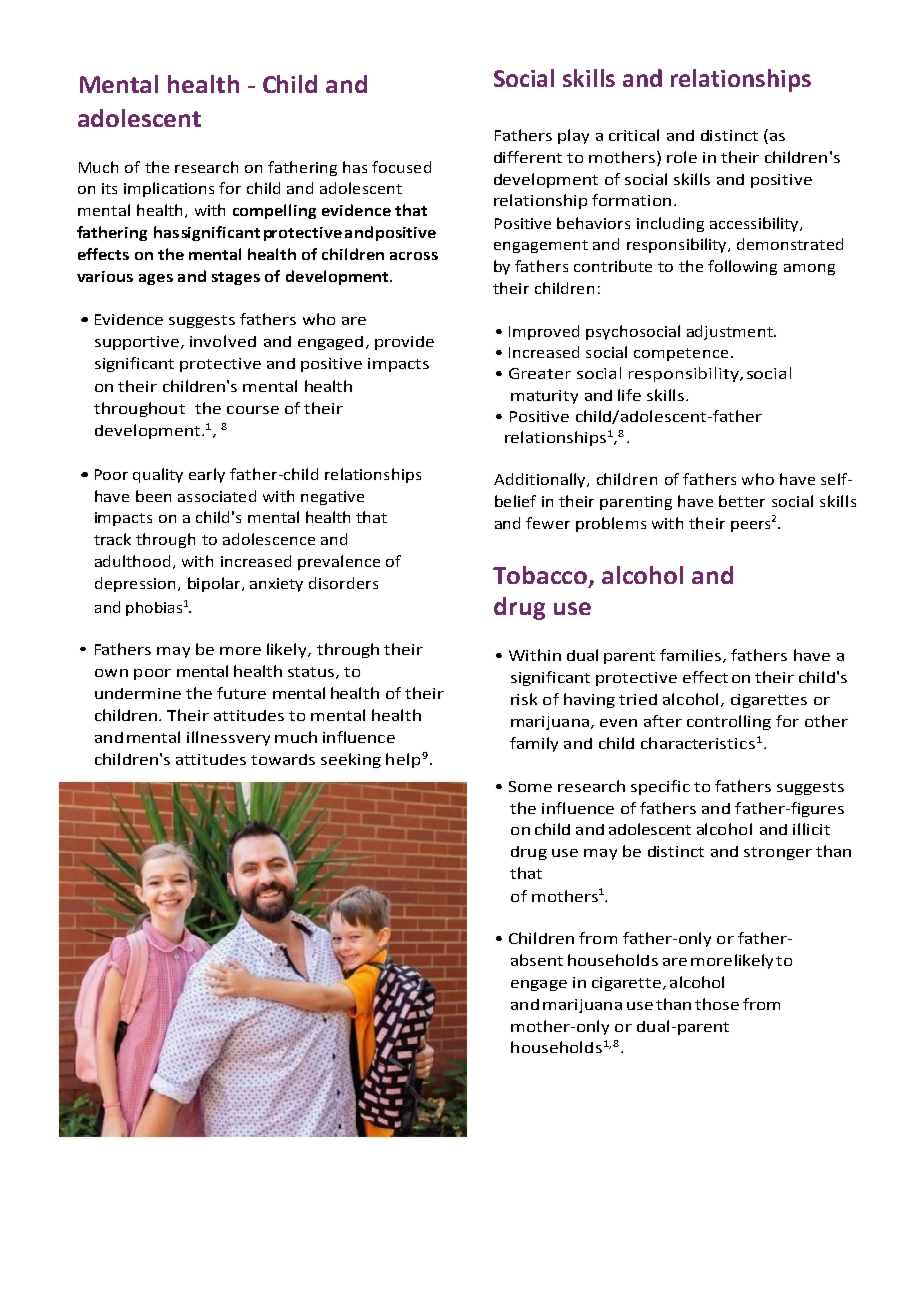 The height and width of the screenshot is (1307, 924). Describe the element at coordinates (169, 189) in the screenshot. I see `implications` at that location.
